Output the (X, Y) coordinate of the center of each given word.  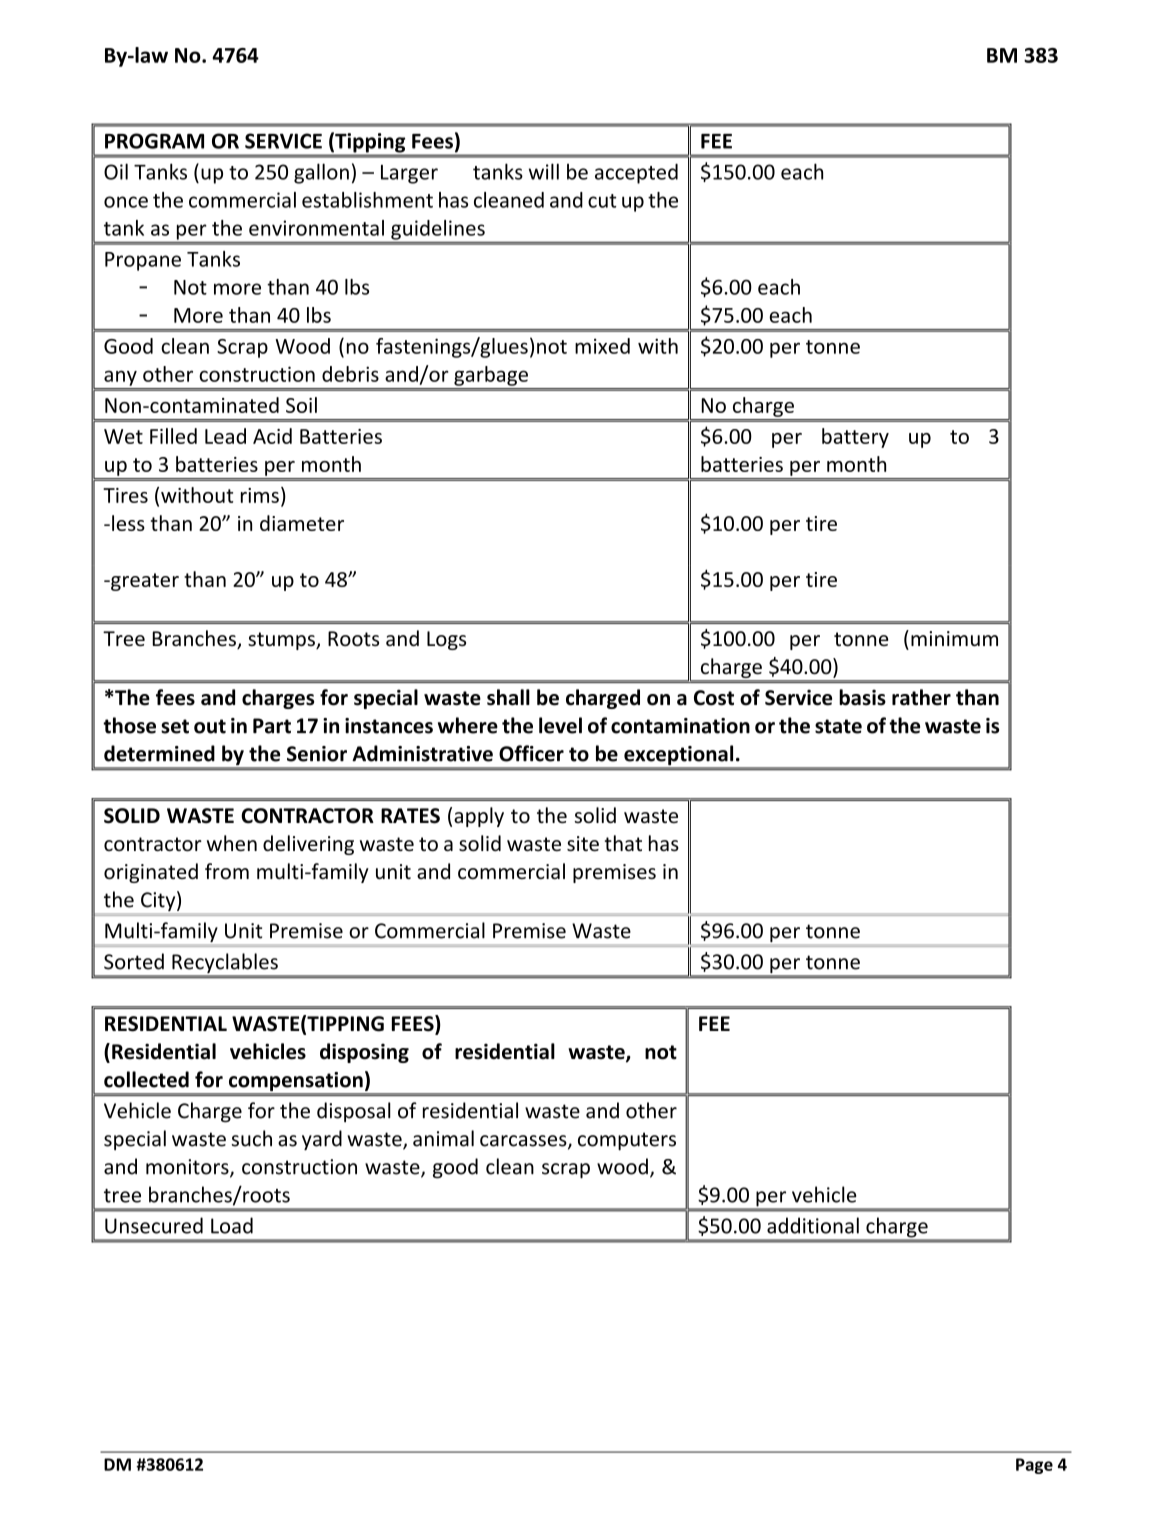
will (544, 171)
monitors (188, 1168)
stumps (282, 641)
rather (921, 697)
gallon (321, 173)
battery (855, 438)
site (583, 844)
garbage (491, 376)
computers (627, 1141)
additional (813, 1225)
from (227, 871)
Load (232, 1225)
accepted (636, 173)
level (560, 725)
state (838, 726)
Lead (225, 436)
